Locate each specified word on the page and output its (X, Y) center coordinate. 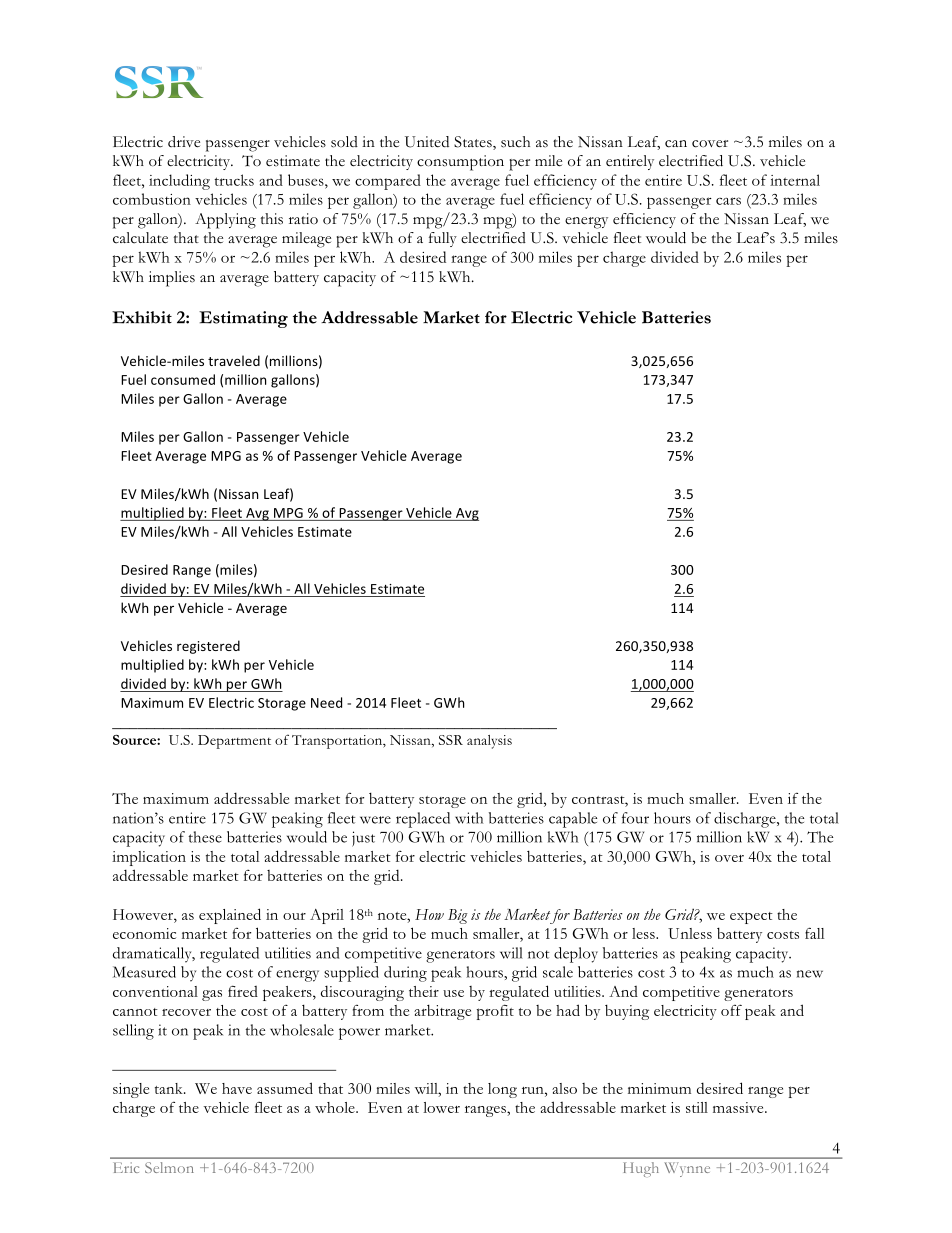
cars (728, 201)
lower (441, 1107)
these (205, 837)
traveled (234, 360)
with (469, 818)
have (237, 1088)
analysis (489, 742)
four (635, 818)
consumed (183, 379)
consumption (460, 163)
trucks (234, 180)
